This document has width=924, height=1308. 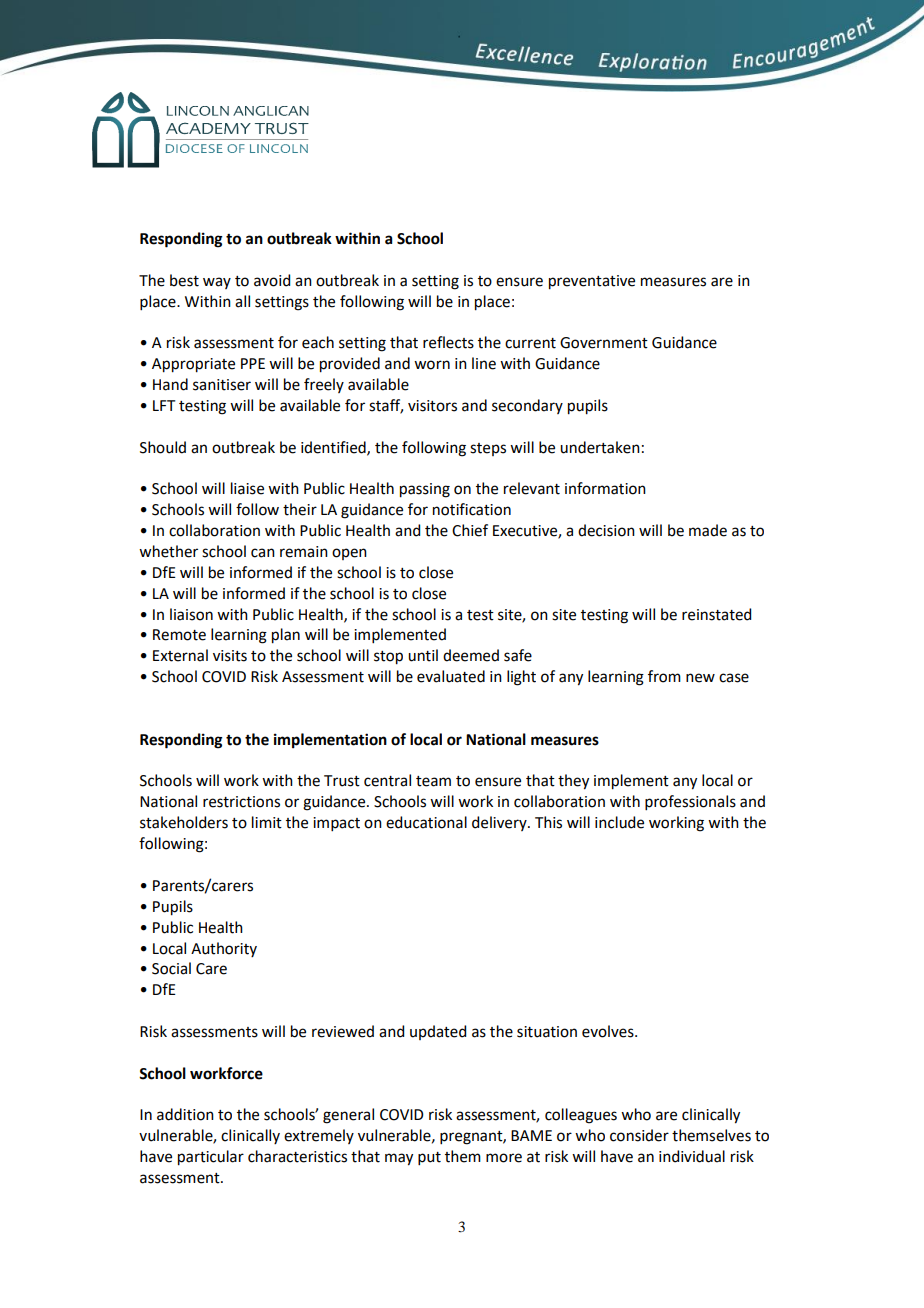 What do you see at coordinates (429, 1158) in the document?
I see `put` at bounding box center [429, 1158].
